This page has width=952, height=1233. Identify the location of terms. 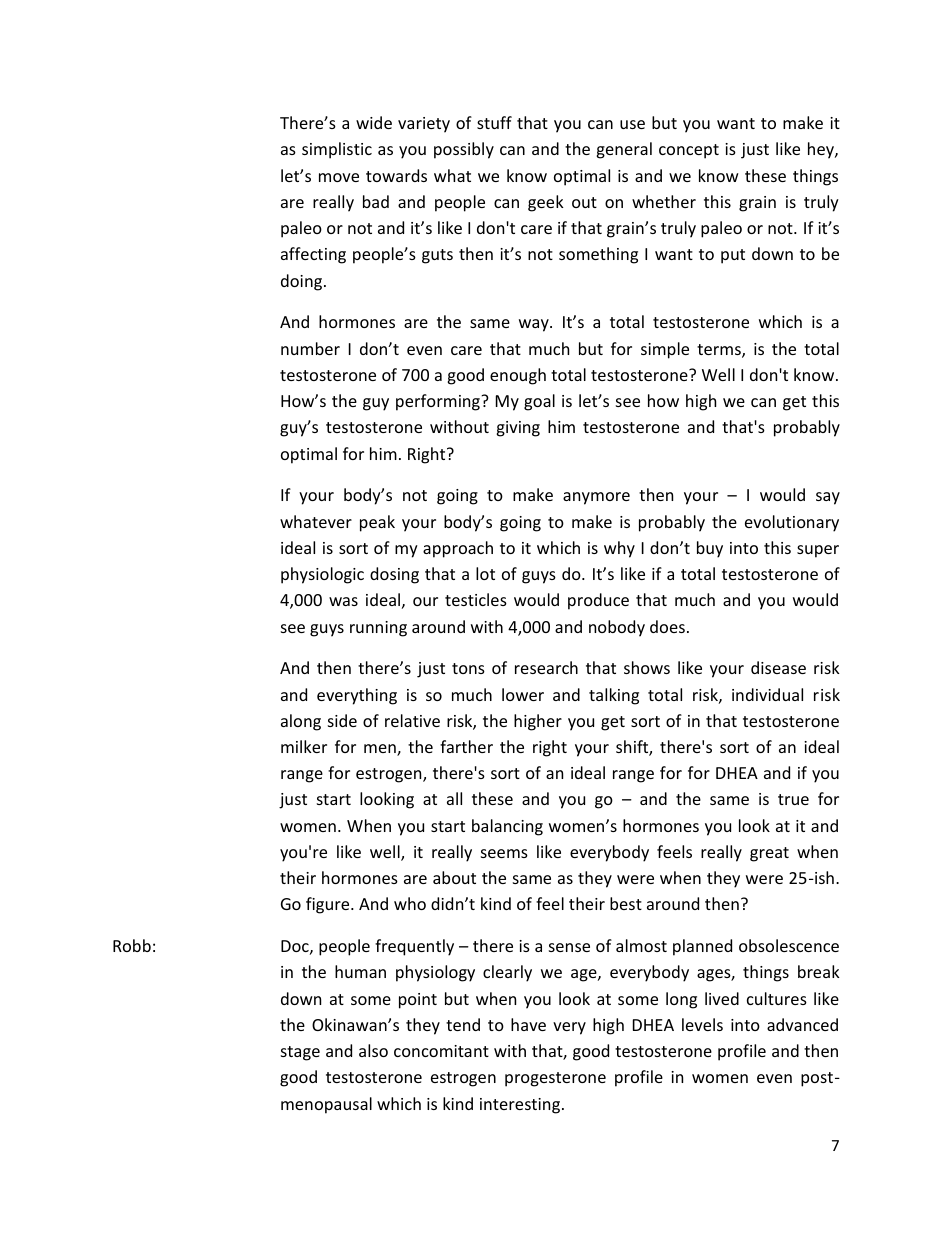
(720, 351).
